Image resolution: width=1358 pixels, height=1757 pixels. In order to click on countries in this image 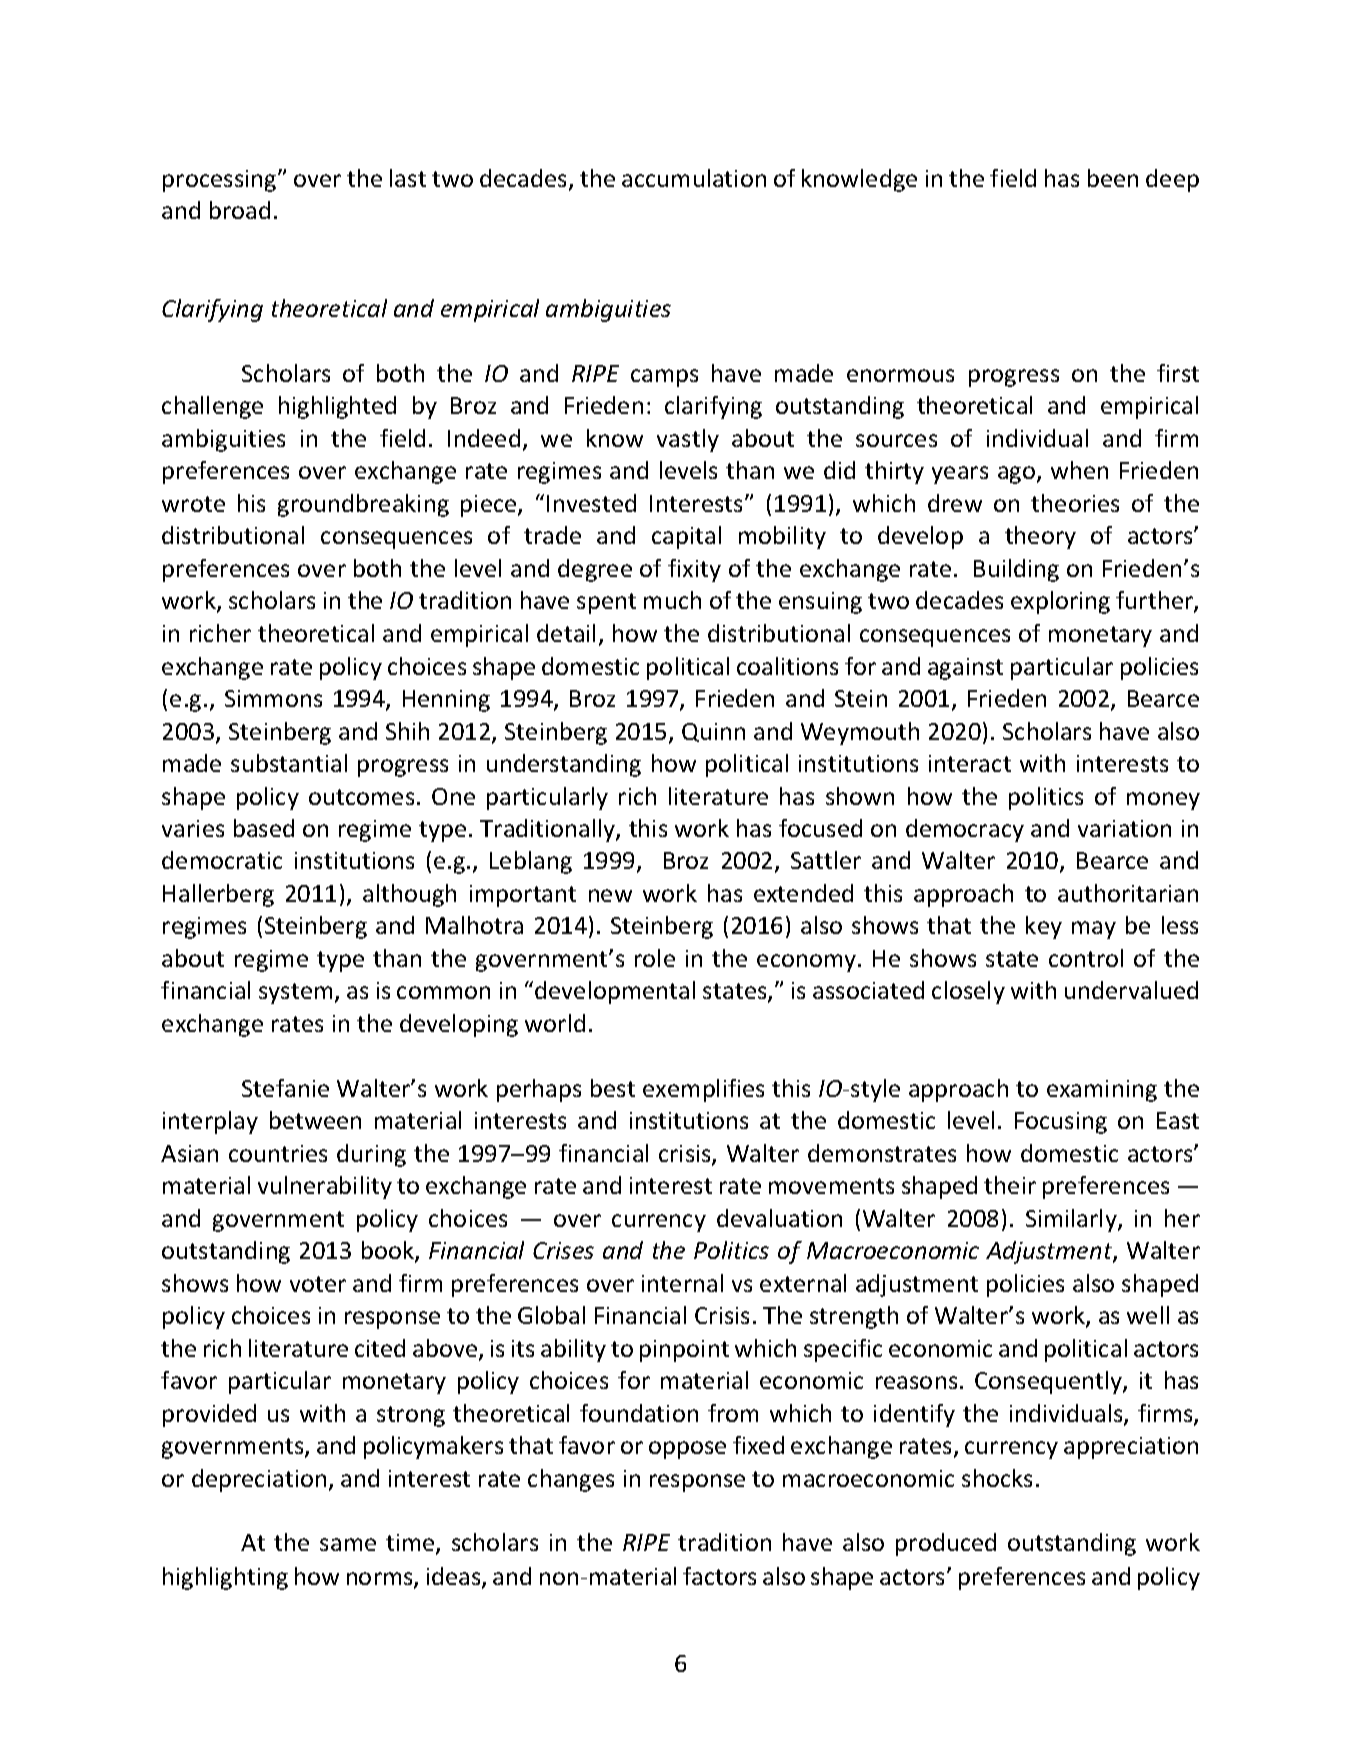, I will do `click(278, 1153)`.
